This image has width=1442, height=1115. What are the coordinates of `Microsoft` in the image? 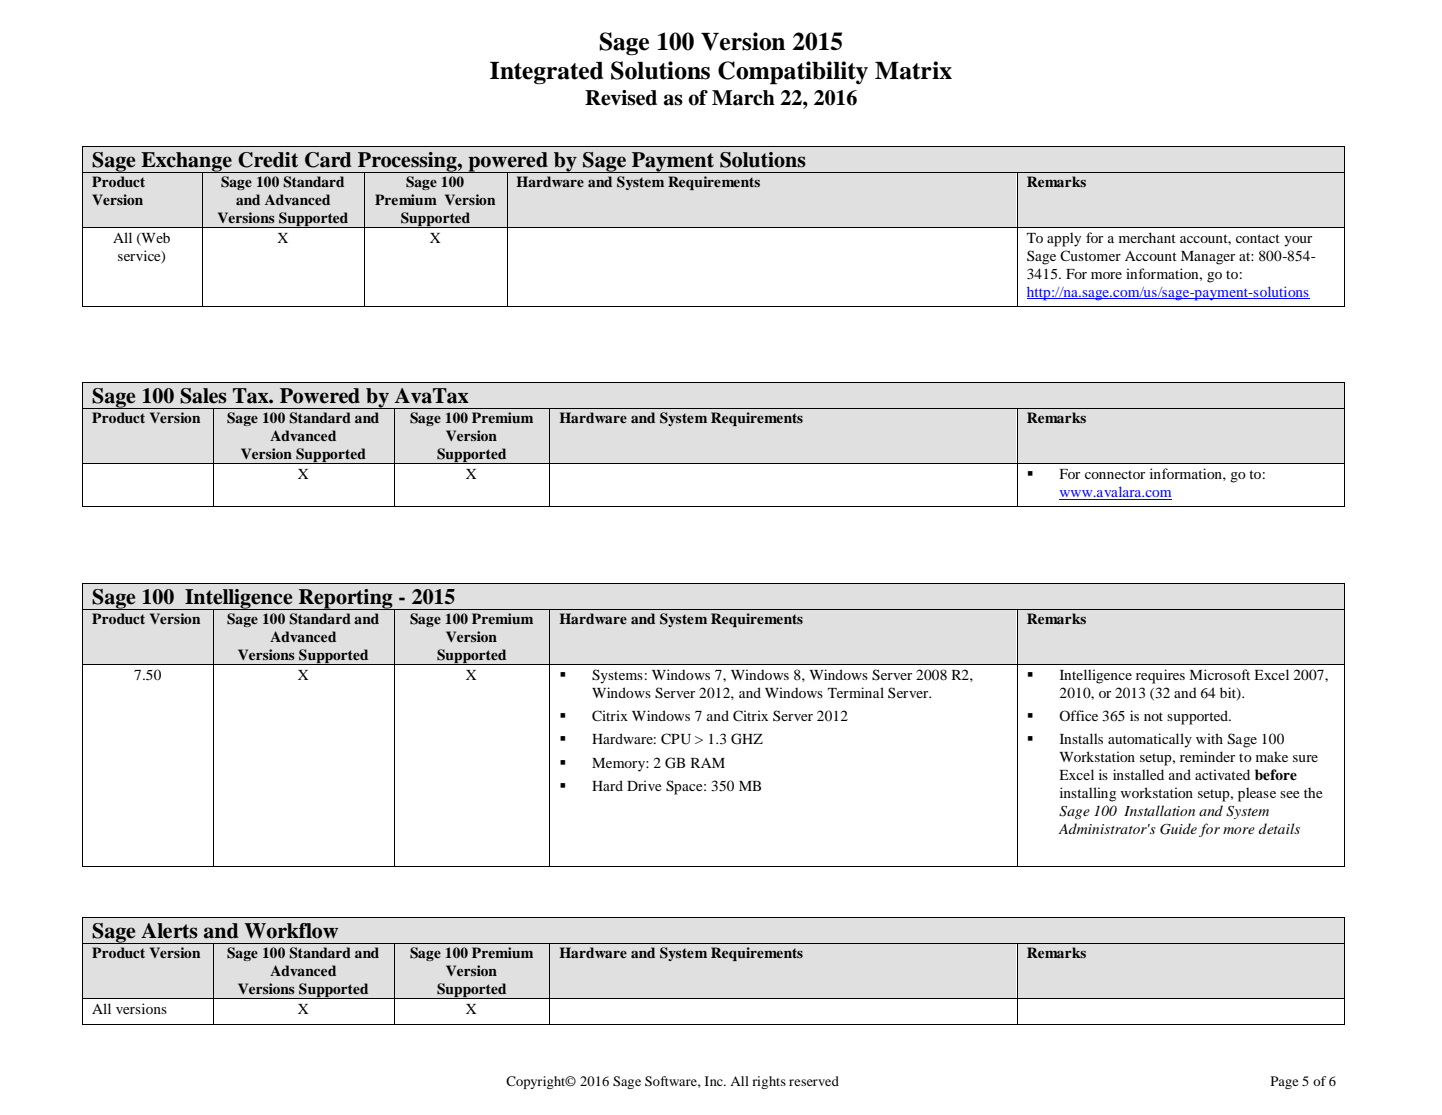 It's located at (1219, 674).
